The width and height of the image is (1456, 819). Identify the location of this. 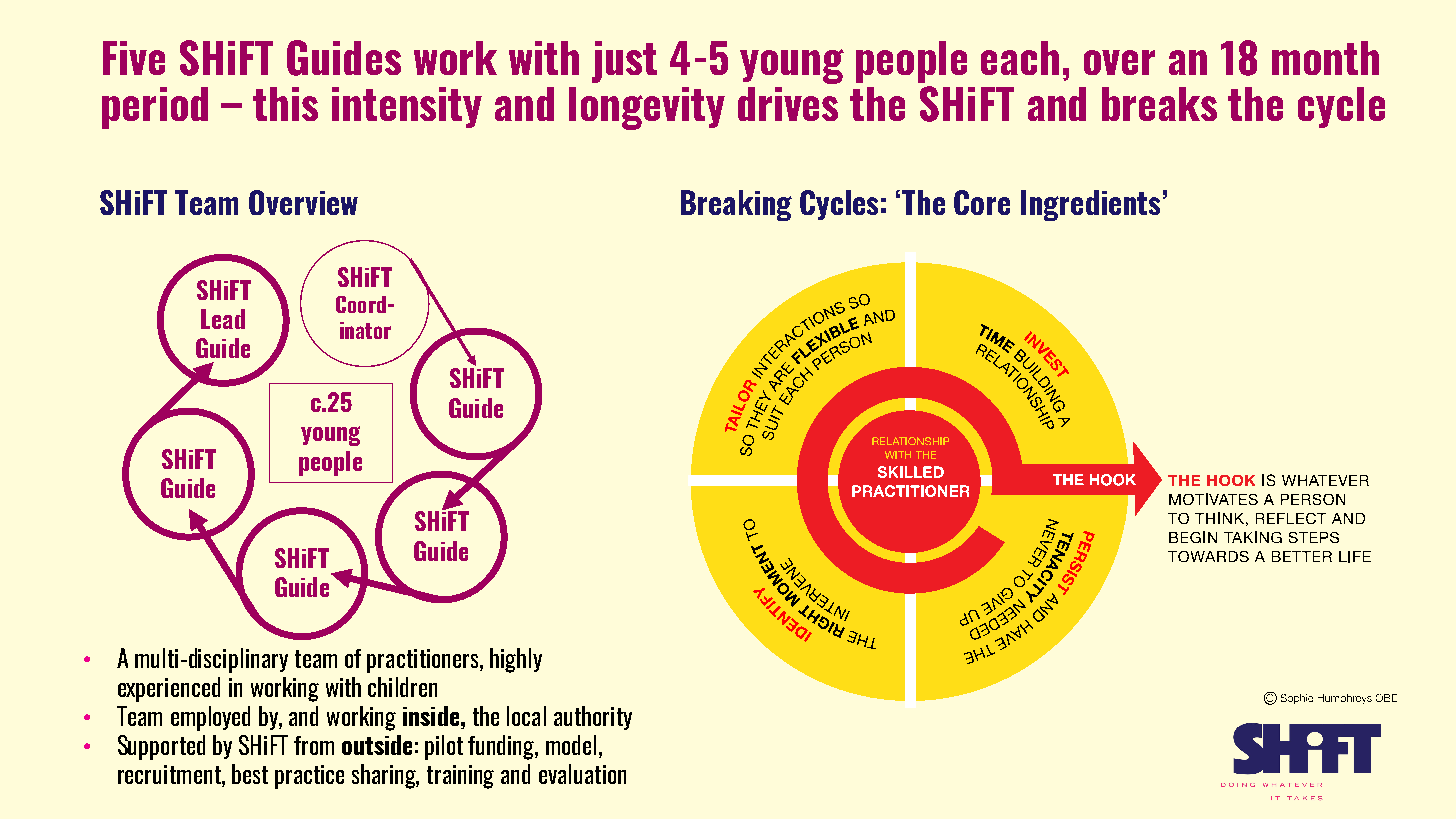
(285, 104).
